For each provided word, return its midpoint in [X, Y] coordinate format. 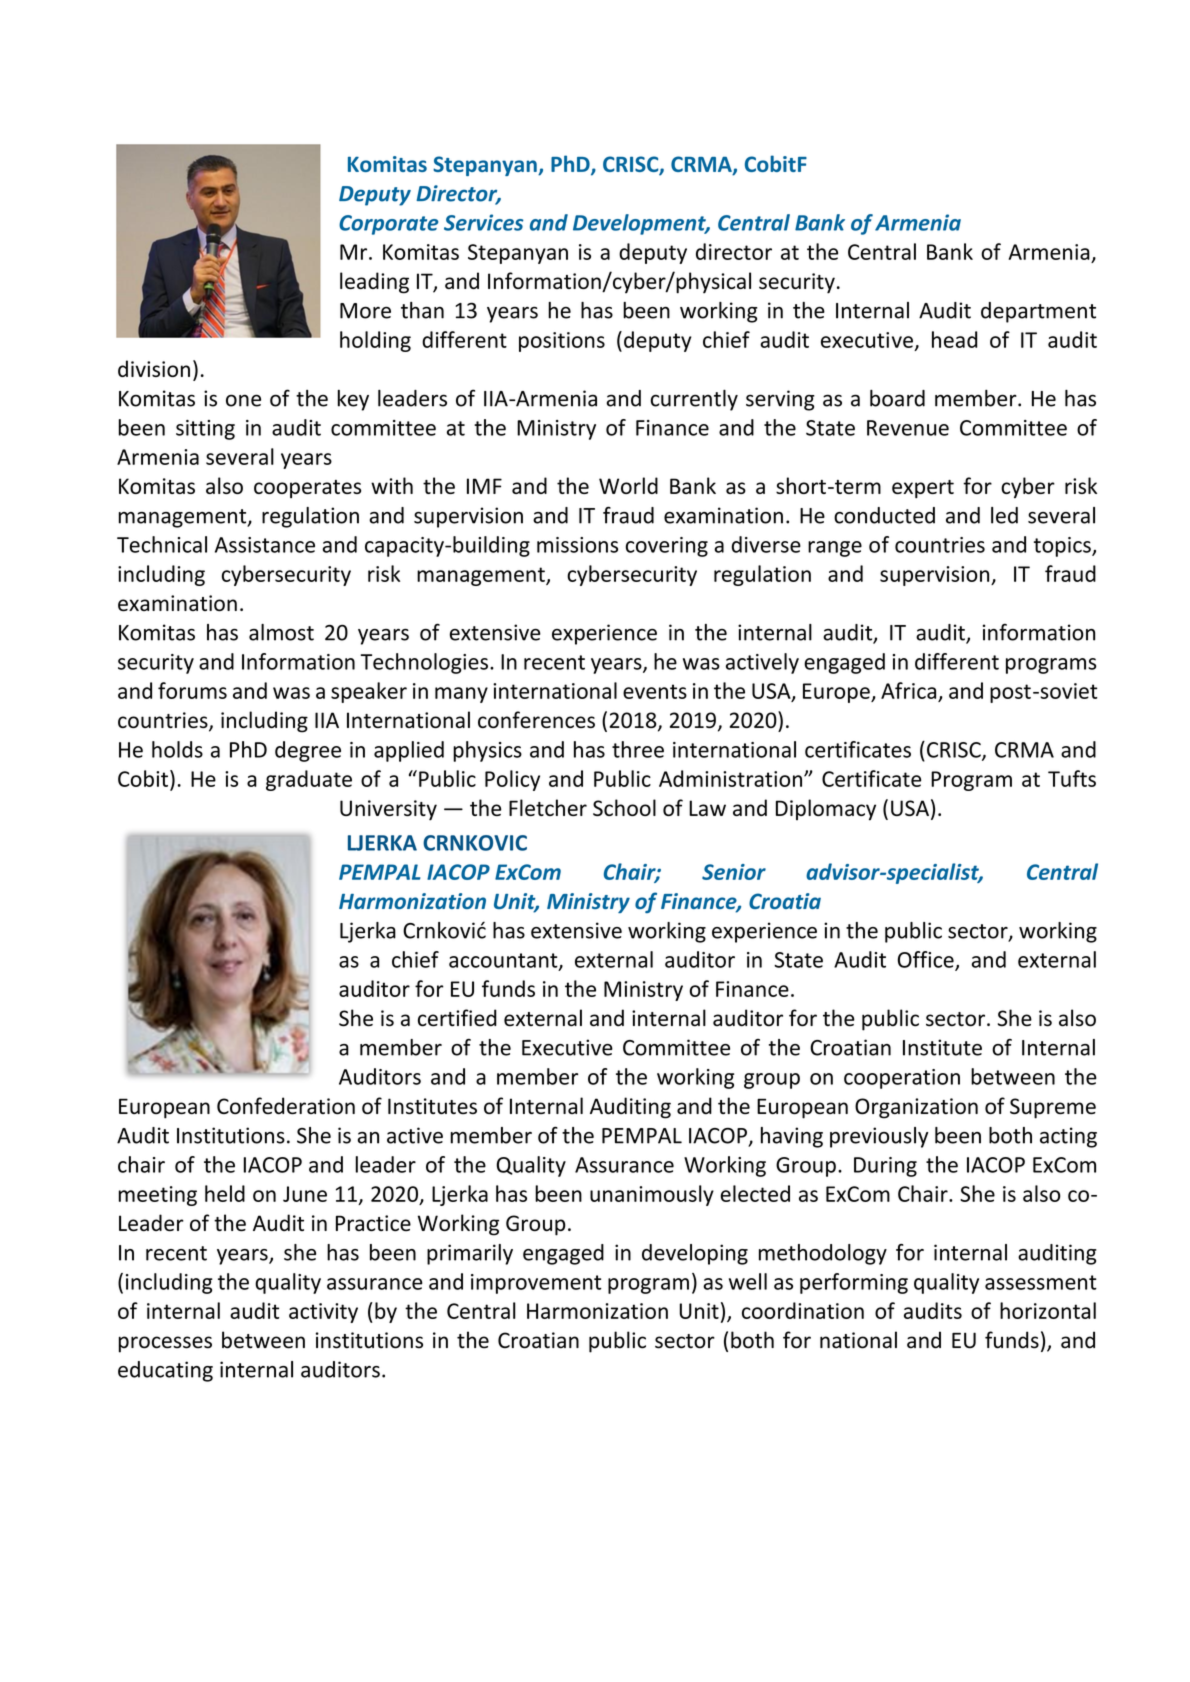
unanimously [652, 1195]
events [655, 691]
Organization [916, 1108]
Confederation [286, 1106]
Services [483, 222]
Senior [734, 872]
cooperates [307, 489]
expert [923, 489]
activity [323, 1313]
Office [927, 960]
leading [374, 283]
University [388, 810]
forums [192, 690]
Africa [908, 690]
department [1038, 312]
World [628, 485]
